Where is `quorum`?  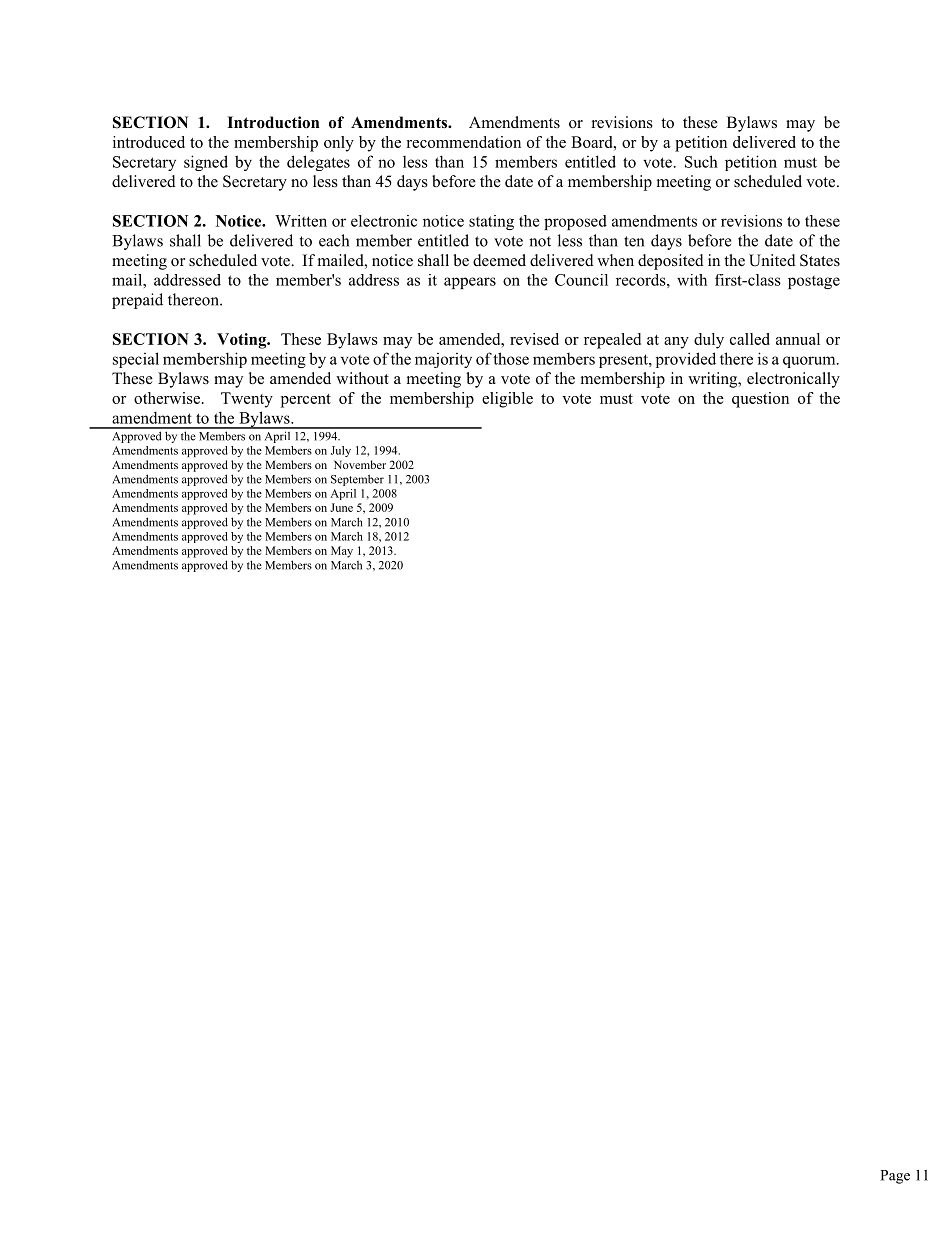
quorum is located at coordinates (810, 362).
